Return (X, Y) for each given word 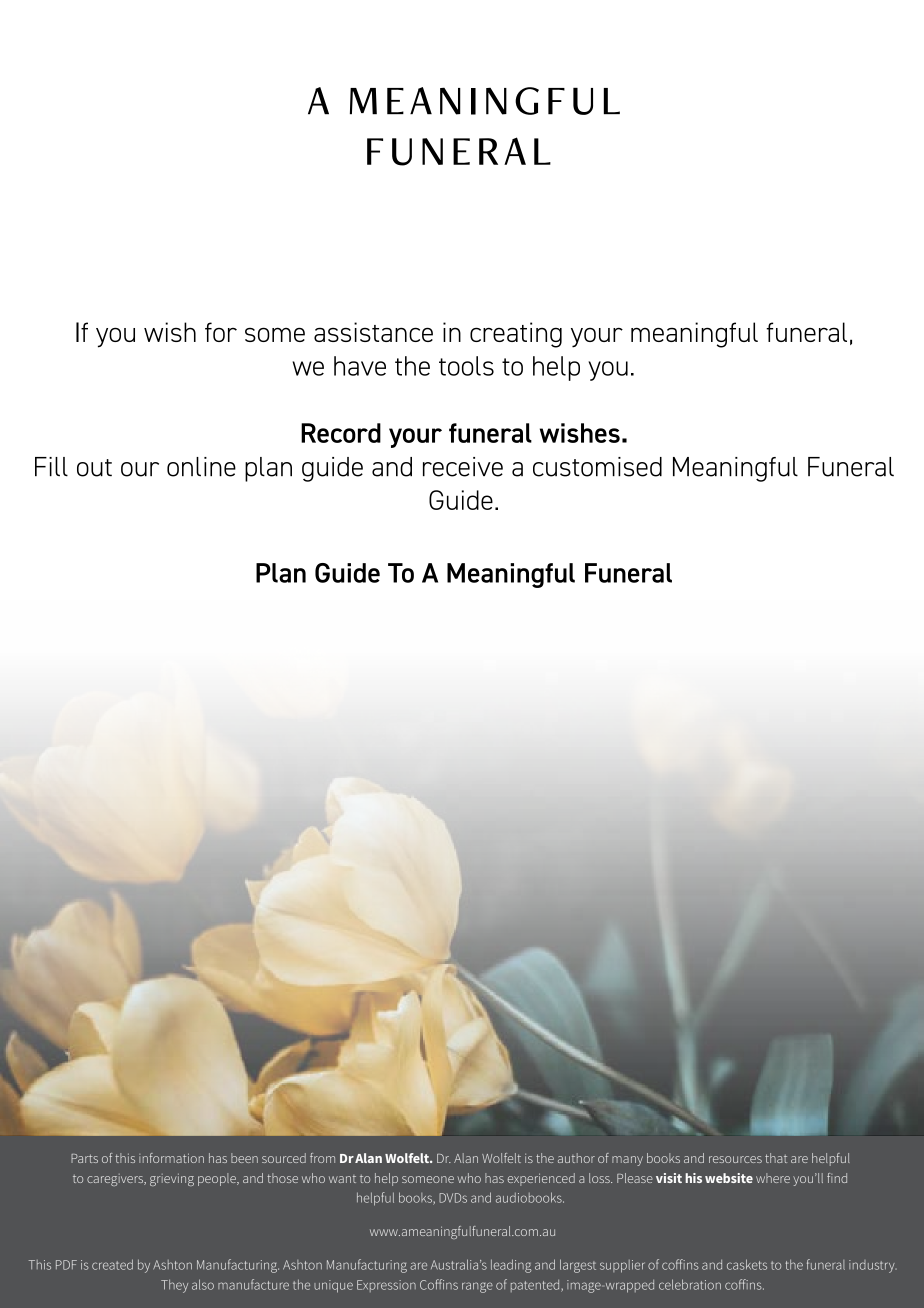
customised (597, 467)
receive (463, 467)
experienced (541, 1179)
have (360, 366)
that (776, 1158)
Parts (84, 1158)
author (576, 1158)
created (112, 1264)
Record (341, 433)
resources (735, 1159)
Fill (51, 467)
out (94, 468)
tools (466, 366)
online (201, 467)
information (171, 1158)
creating (516, 335)
